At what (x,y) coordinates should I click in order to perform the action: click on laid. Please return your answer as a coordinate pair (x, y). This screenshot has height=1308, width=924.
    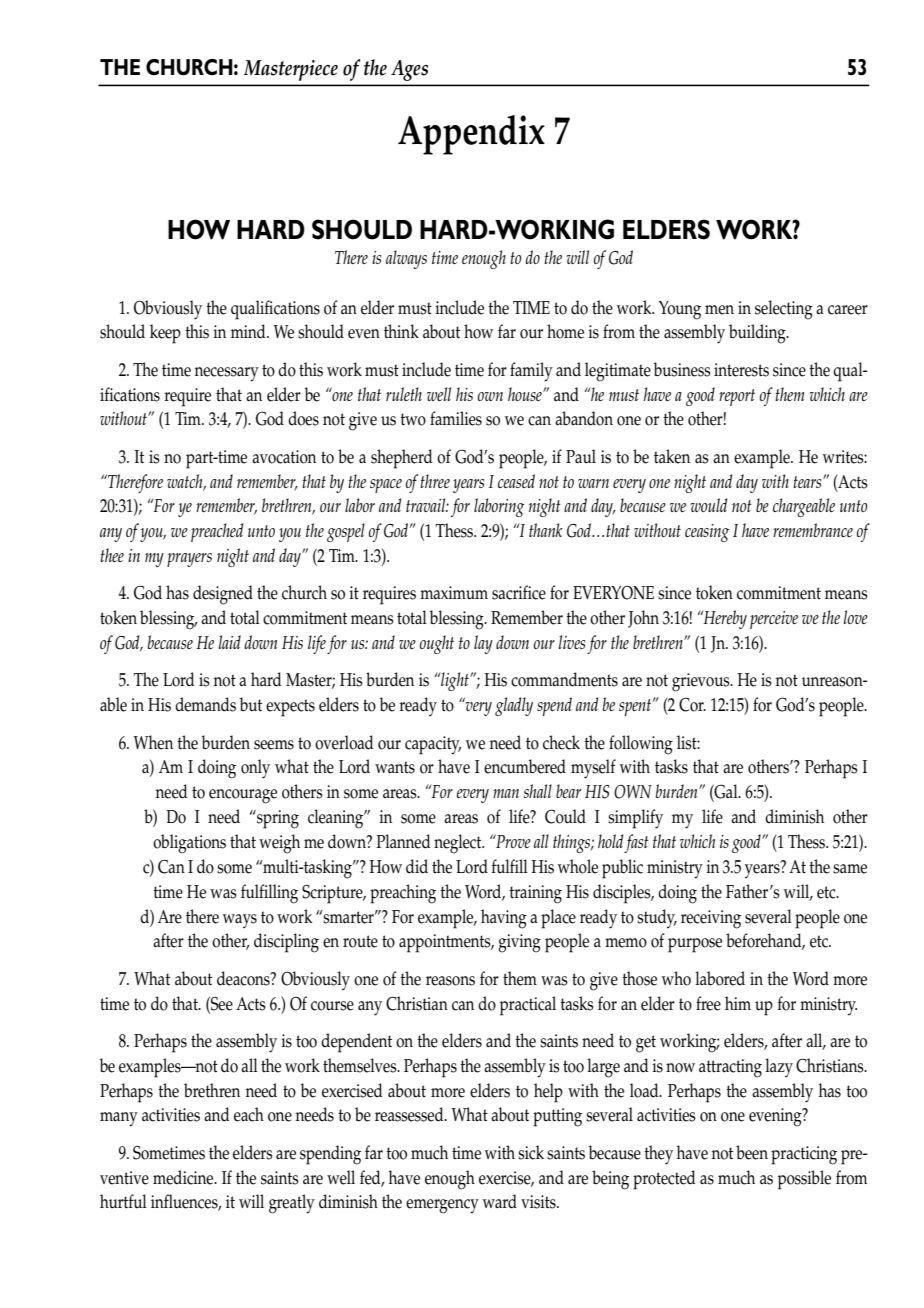
    Looking at the image, I should click on (229, 642).
